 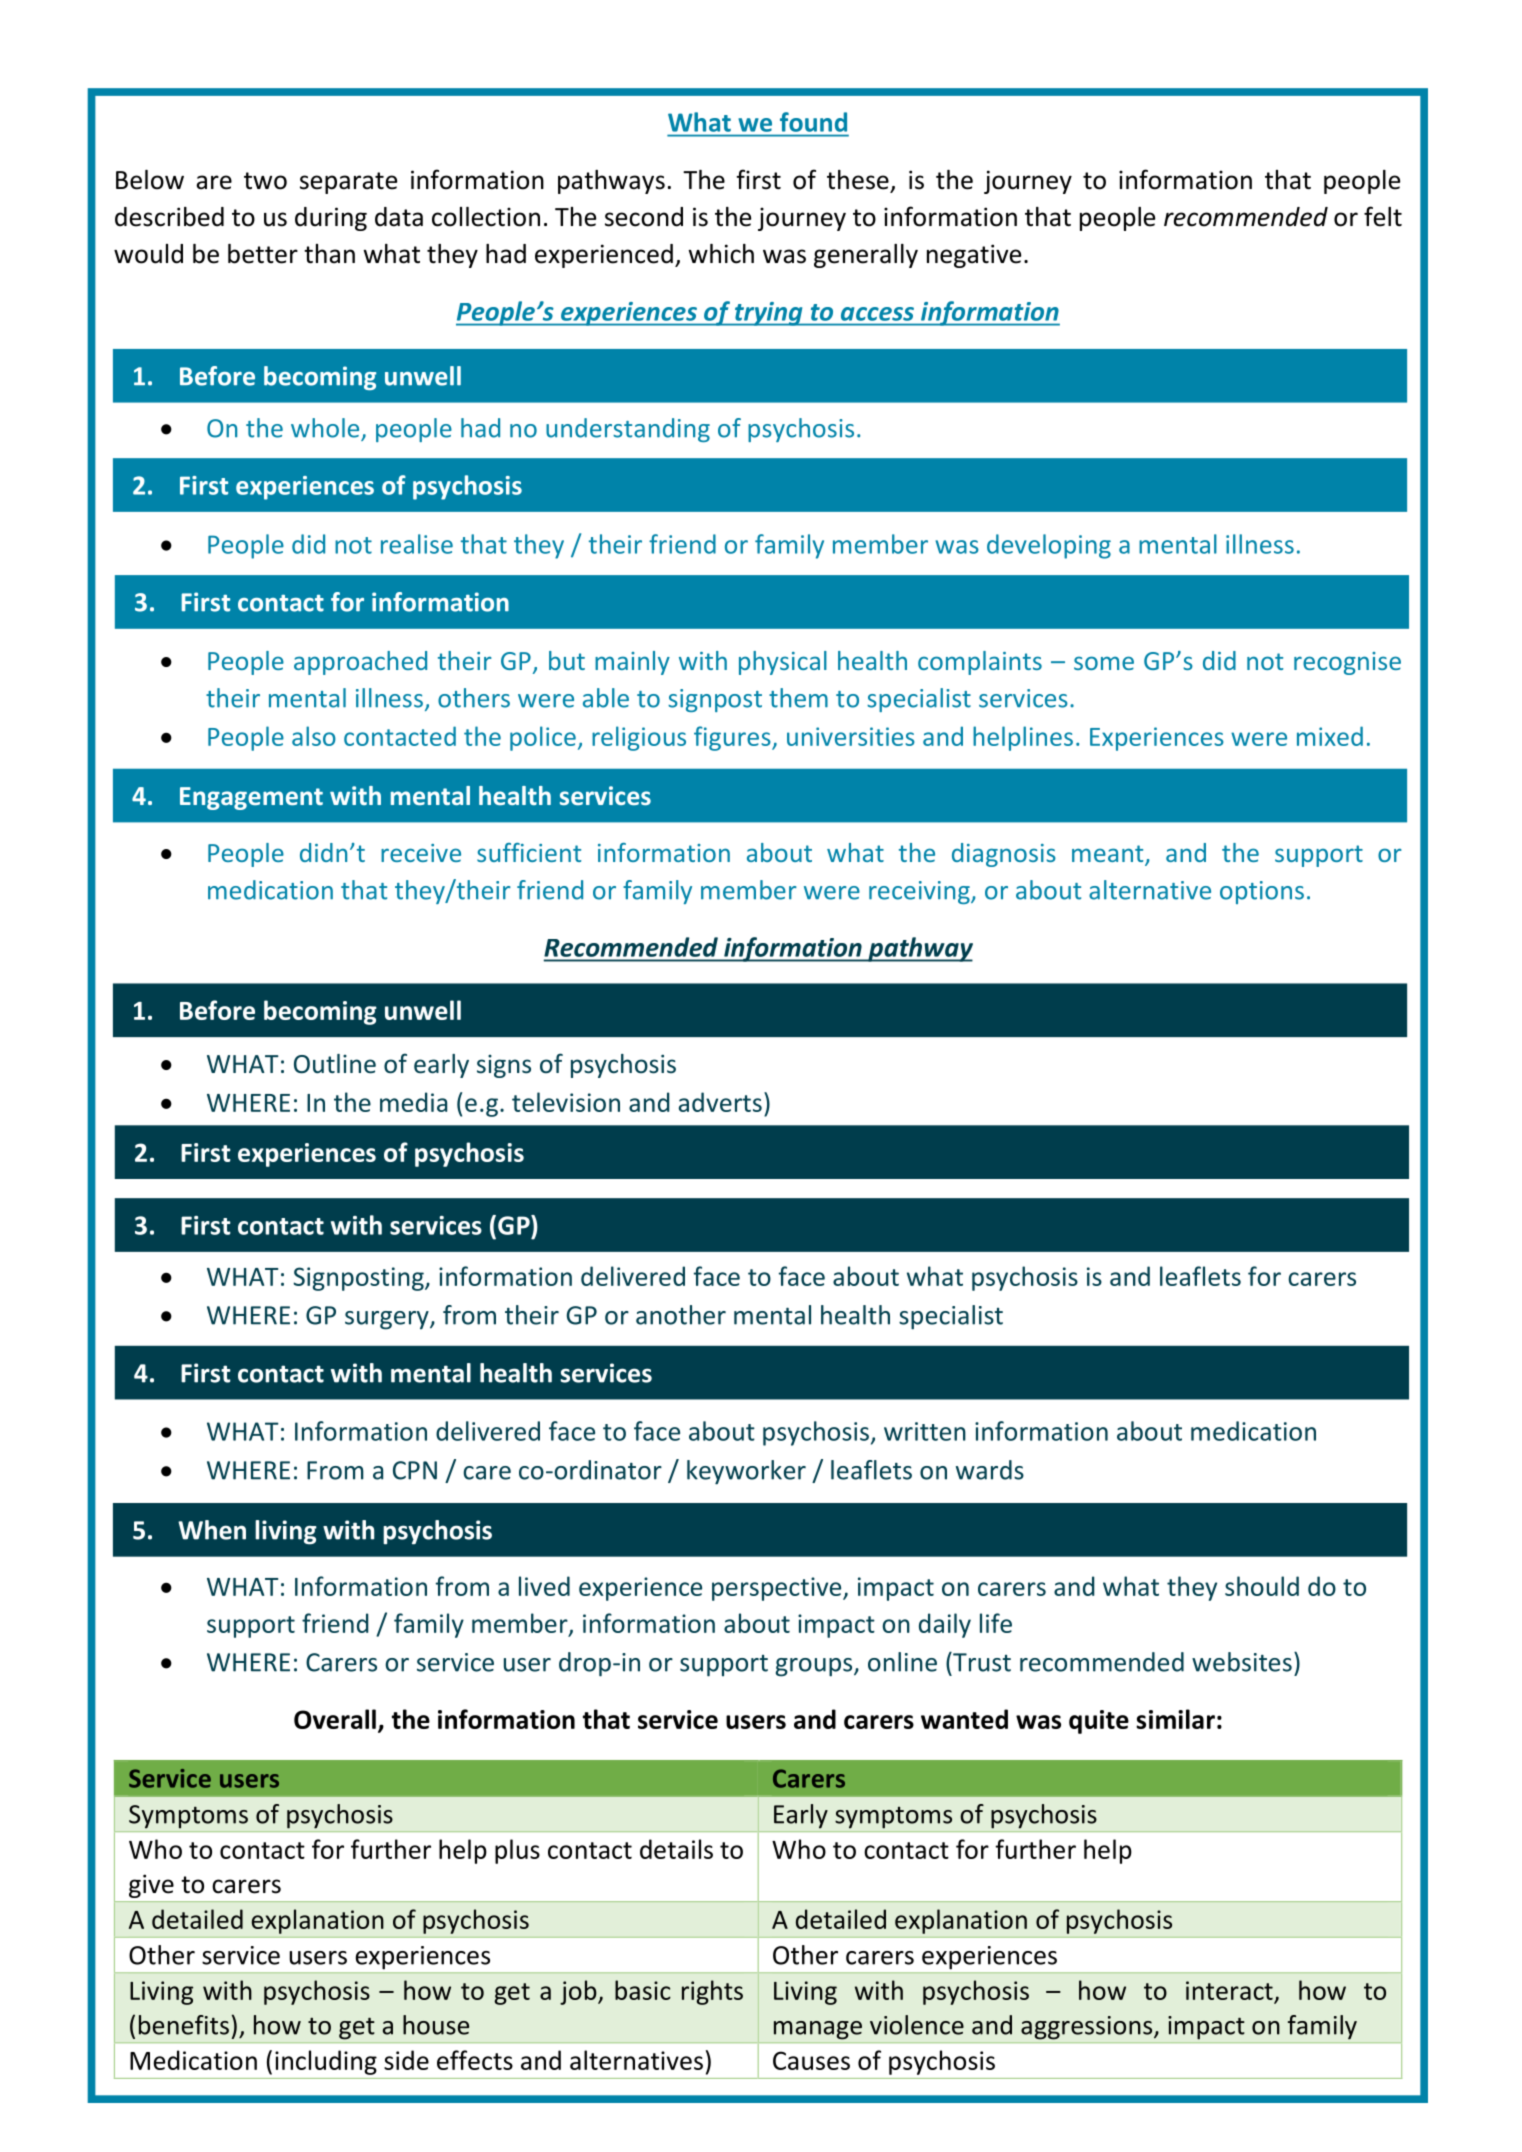 What do you see at coordinates (721, 254) in the document?
I see `which` at bounding box center [721, 254].
